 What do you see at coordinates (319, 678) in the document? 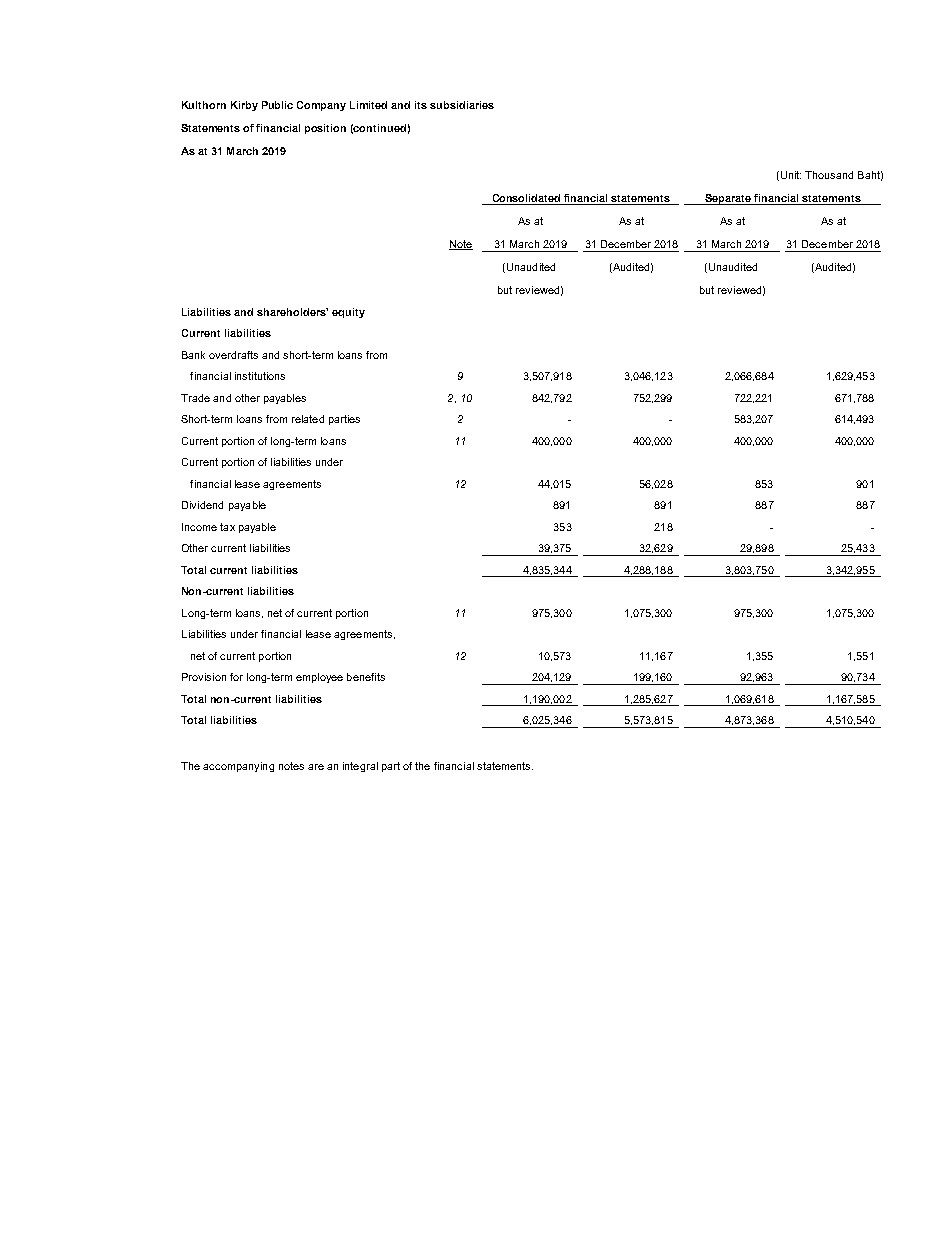
I see `employee` at bounding box center [319, 678].
